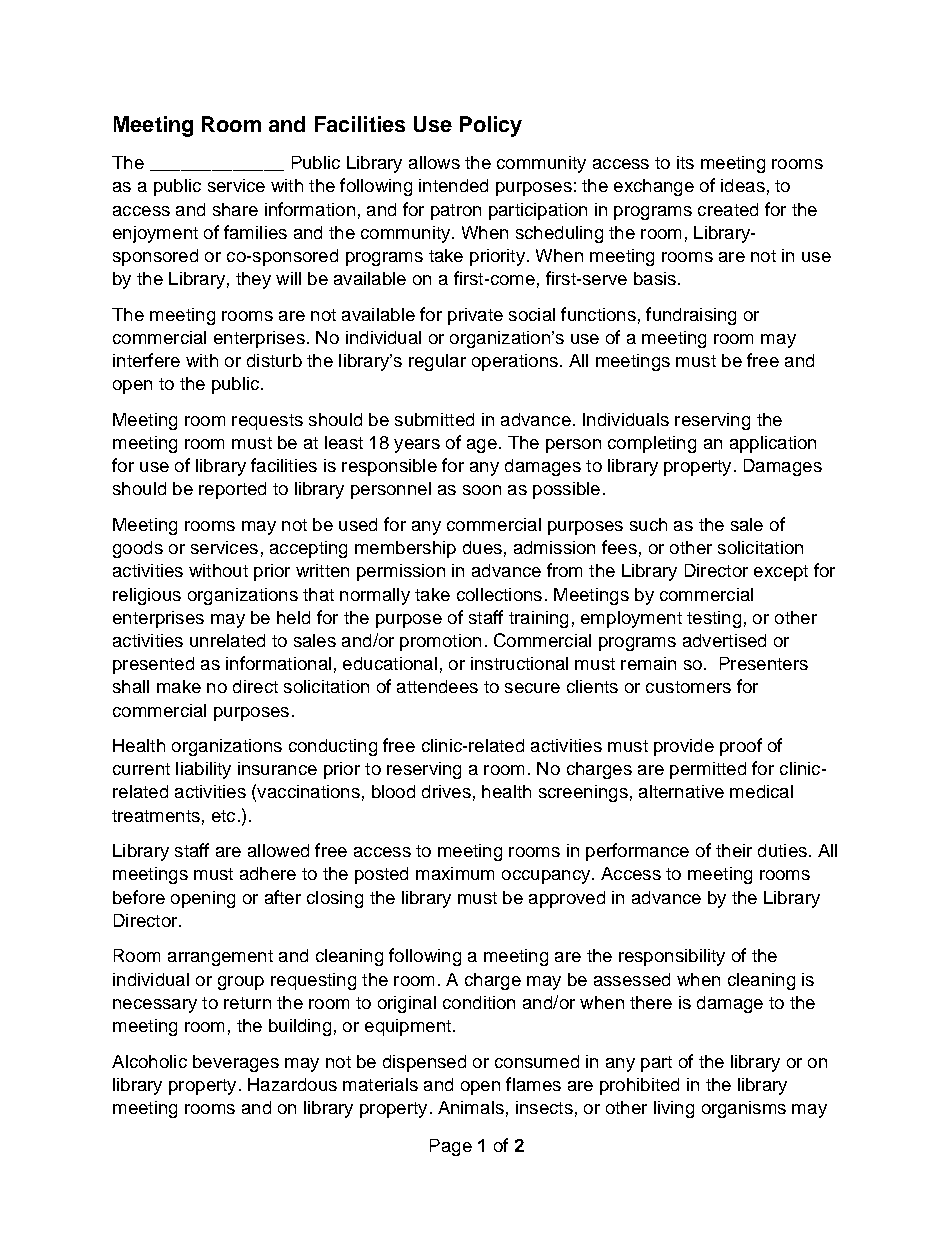 This document has width=952, height=1233. I want to click on beverages, so click(236, 1063).
